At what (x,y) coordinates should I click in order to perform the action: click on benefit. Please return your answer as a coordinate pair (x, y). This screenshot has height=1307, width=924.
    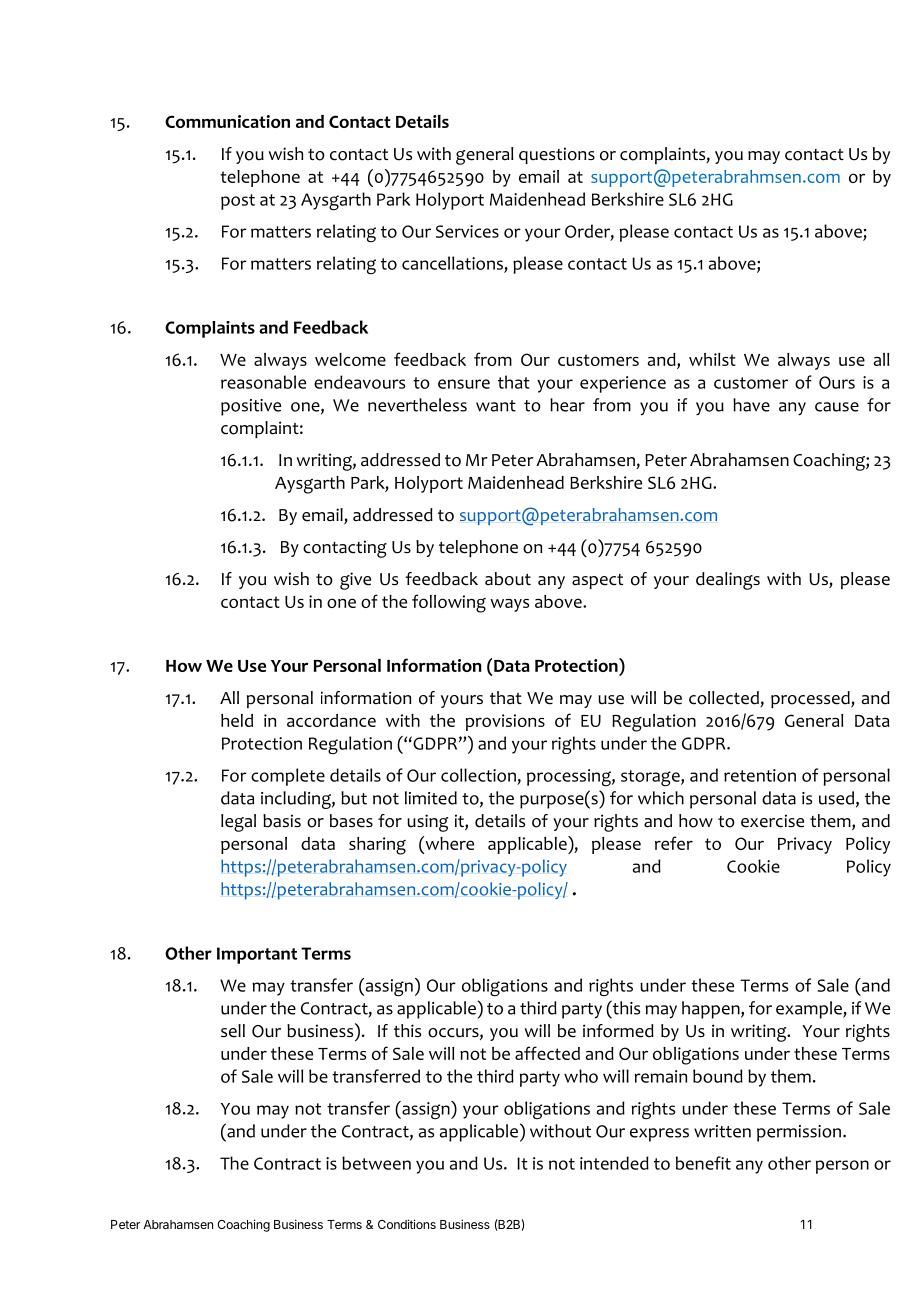
    Looking at the image, I should click on (703, 1163).
